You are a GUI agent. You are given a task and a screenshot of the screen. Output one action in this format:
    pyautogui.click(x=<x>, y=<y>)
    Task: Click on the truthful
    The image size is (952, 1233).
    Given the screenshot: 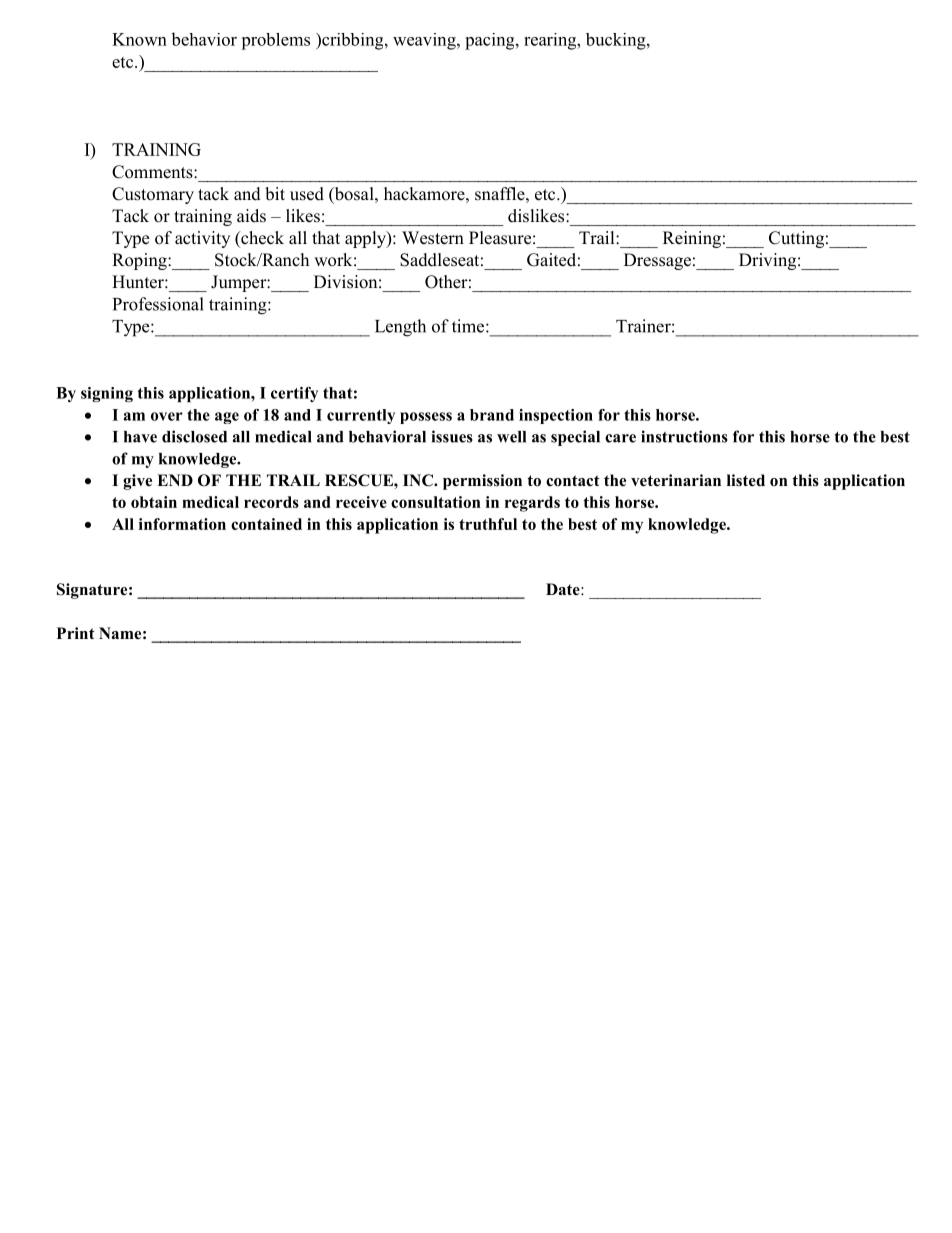 What is the action you would take?
    pyautogui.click(x=488, y=524)
